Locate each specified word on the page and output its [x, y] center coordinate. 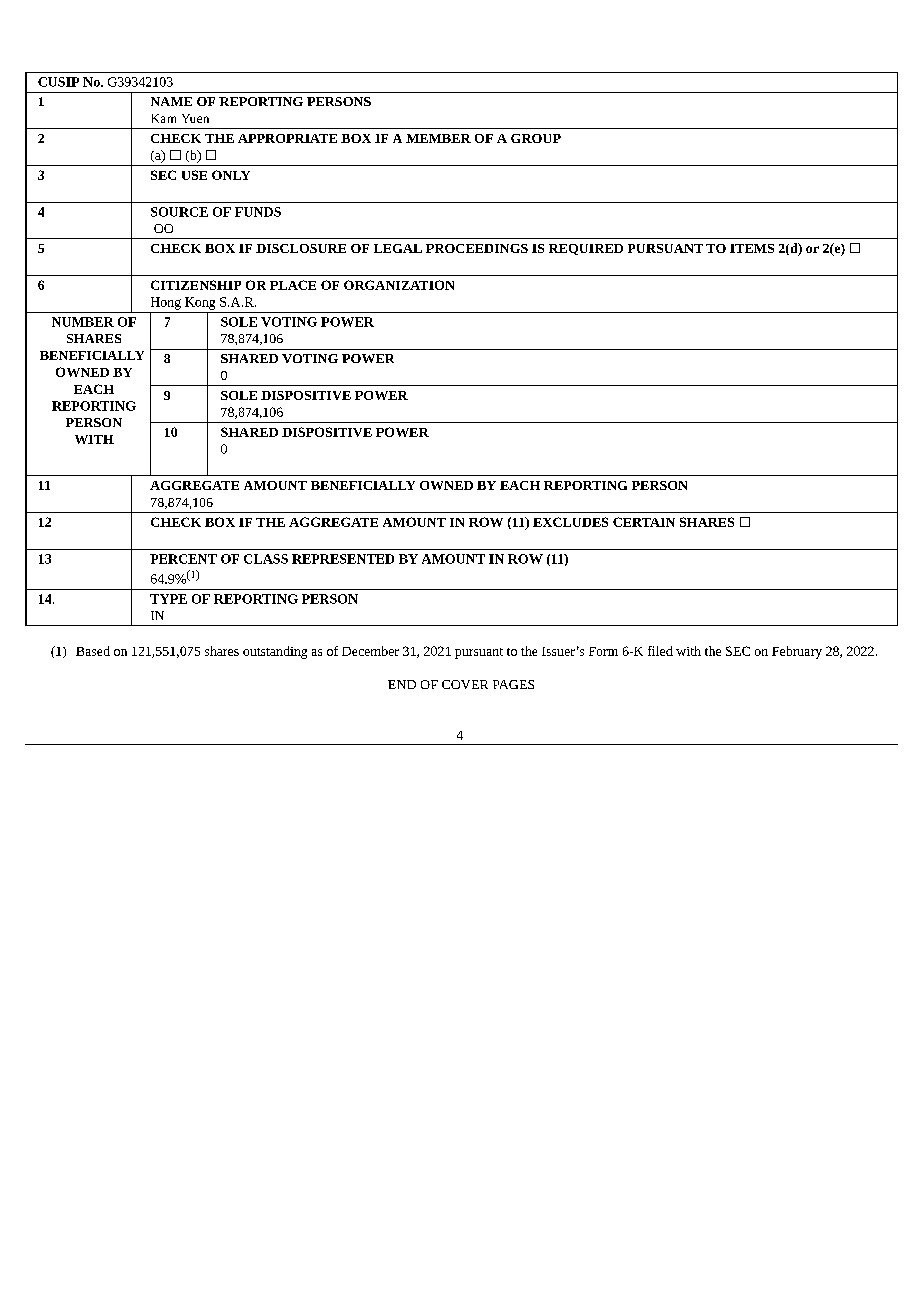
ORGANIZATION [399, 285]
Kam [164, 118]
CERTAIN [644, 522]
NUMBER [83, 322]
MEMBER [438, 138]
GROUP [536, 138]
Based [93, 651]
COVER [465, 684]
